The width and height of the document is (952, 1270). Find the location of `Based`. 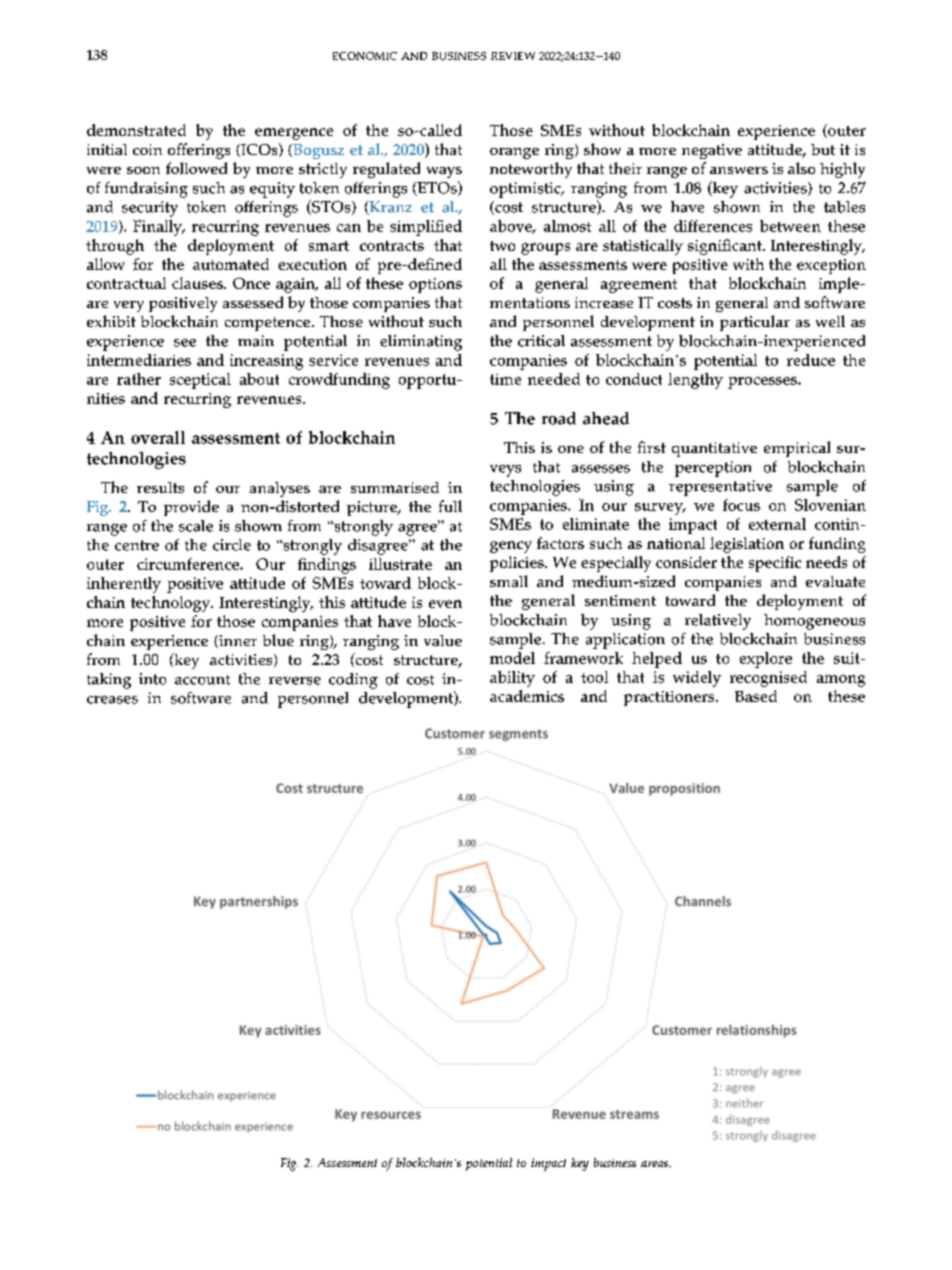

Based is located at coordinates (756, 696).
